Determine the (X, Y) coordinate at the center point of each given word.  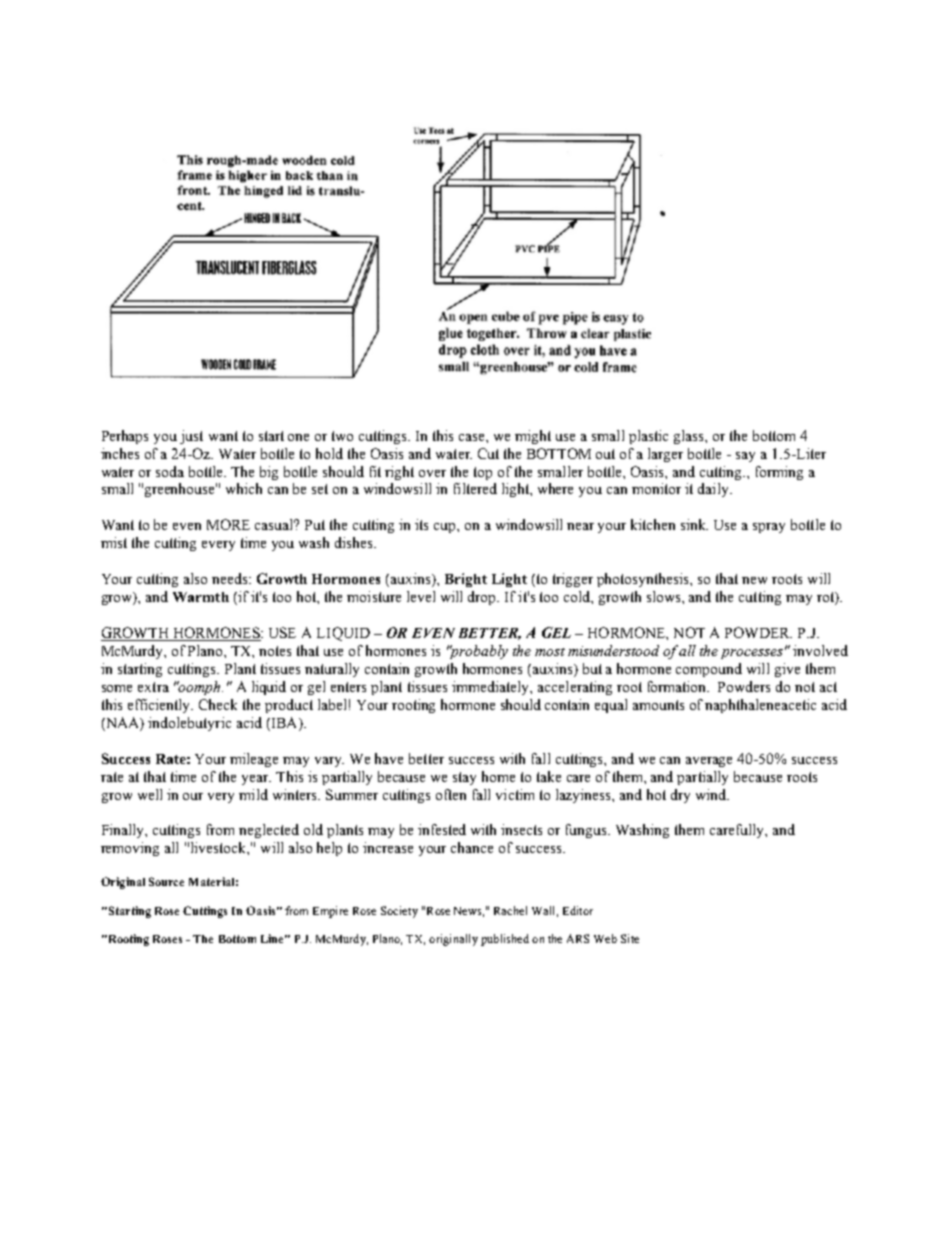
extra (153, 687)
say (745, 457)
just (191, 437)
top (483, 473)
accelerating (575, 688)
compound (709, 670)
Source (166, 881)
